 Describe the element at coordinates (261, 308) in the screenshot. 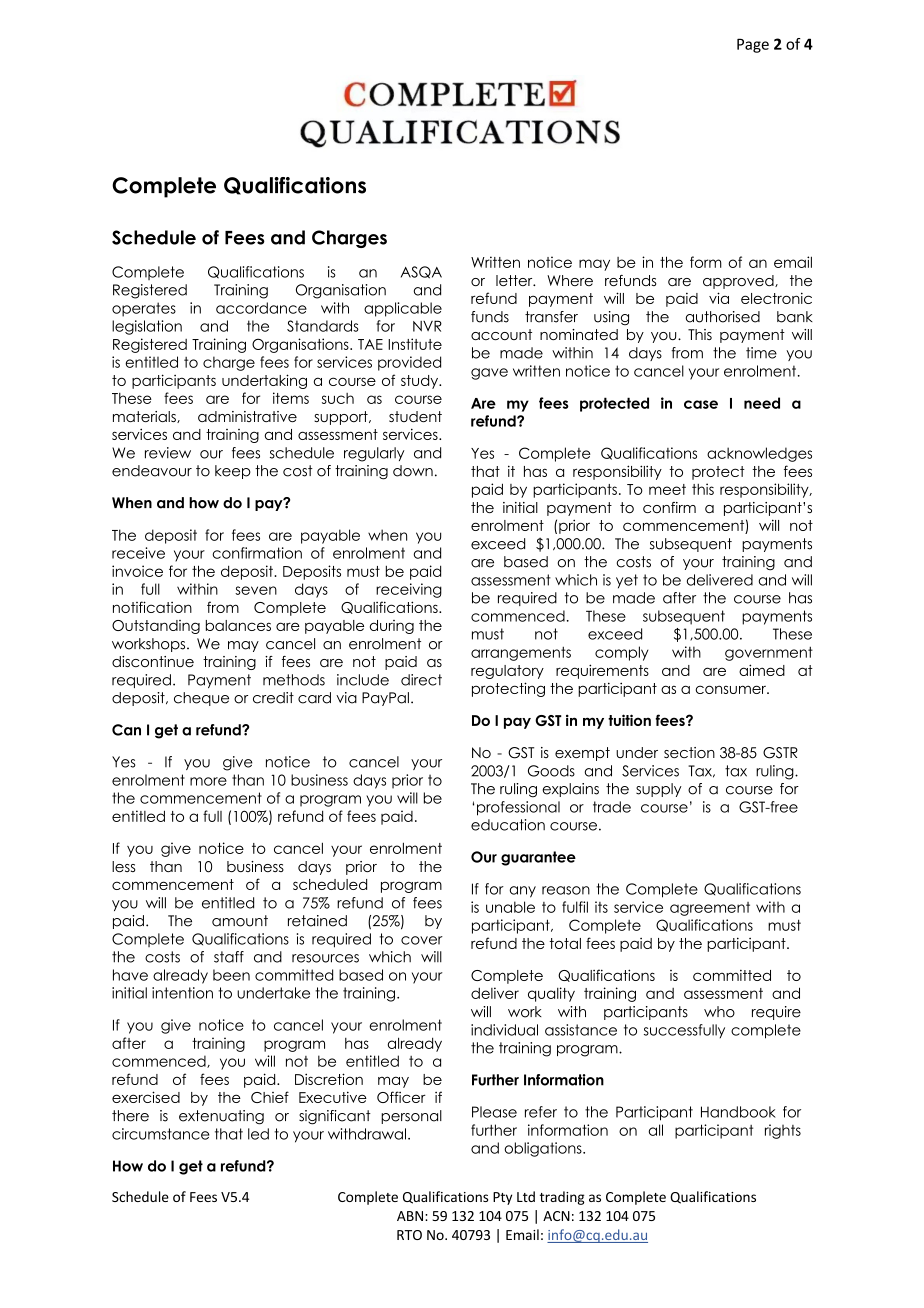

I see `accordance` at that location.
